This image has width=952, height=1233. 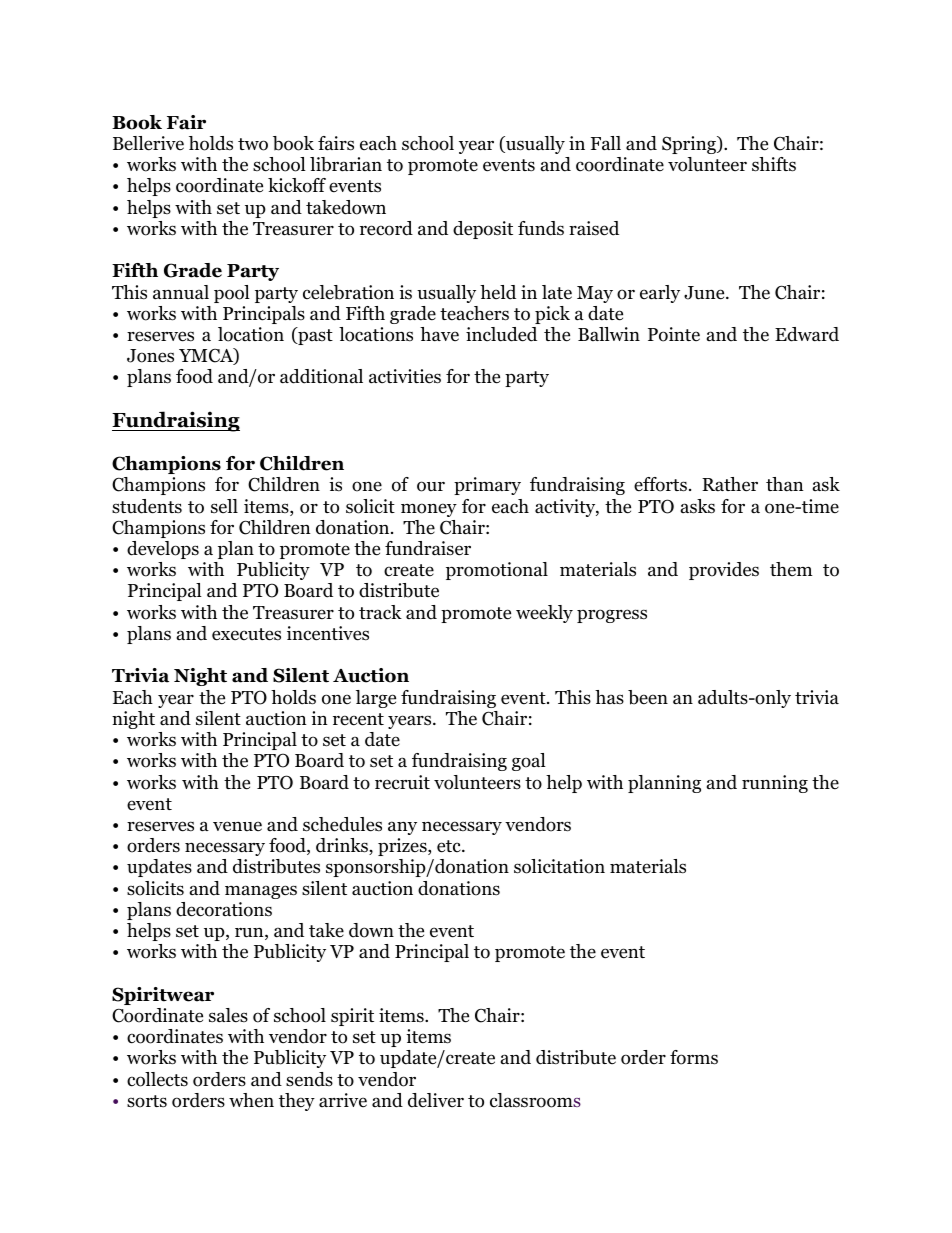 I want to click on running, so click(x=775, y=784).
